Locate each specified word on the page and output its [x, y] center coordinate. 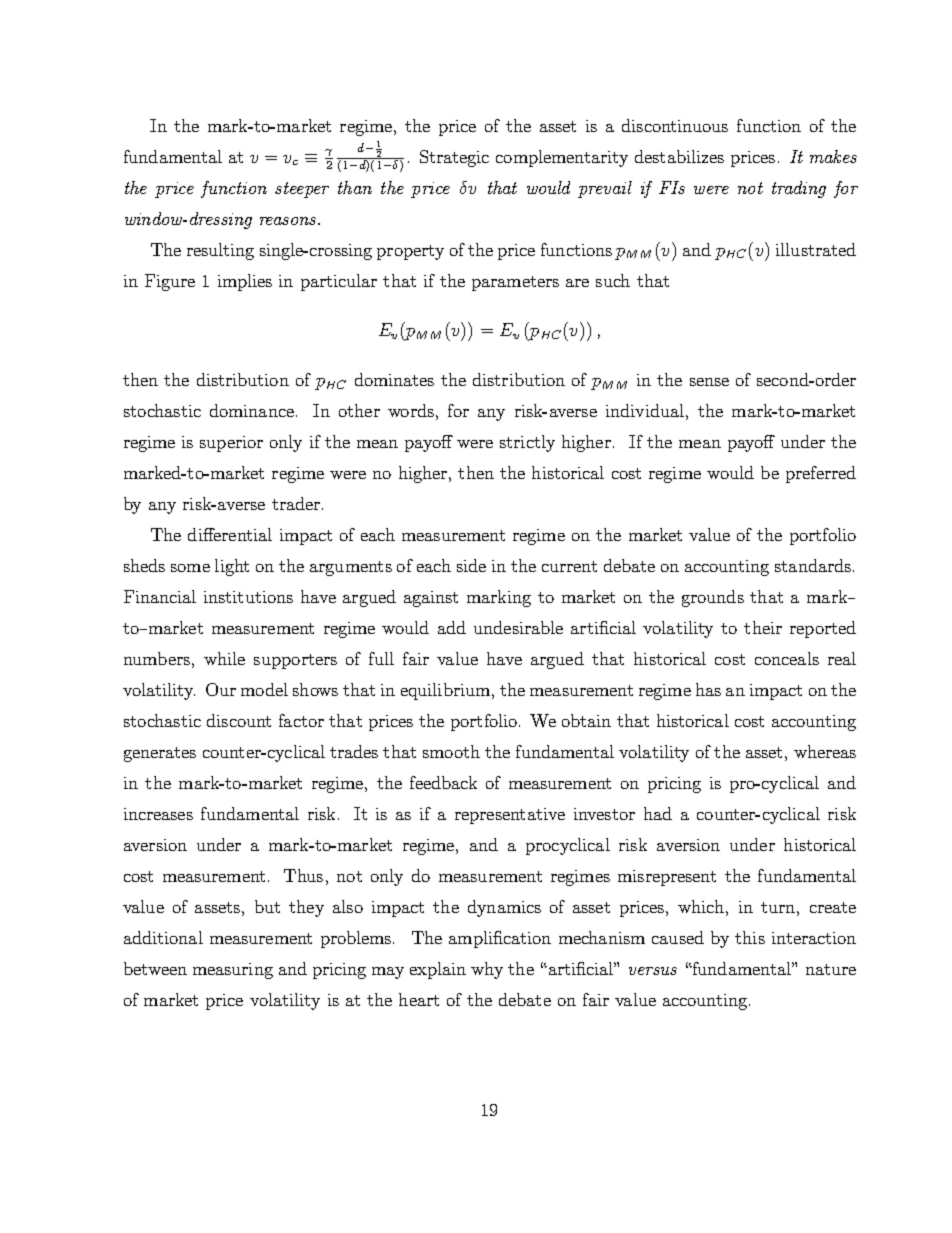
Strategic [454, 158]
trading [799, 189]
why [487, 970]
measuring [233, 971]
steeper [302, 190]
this [750, 937]
